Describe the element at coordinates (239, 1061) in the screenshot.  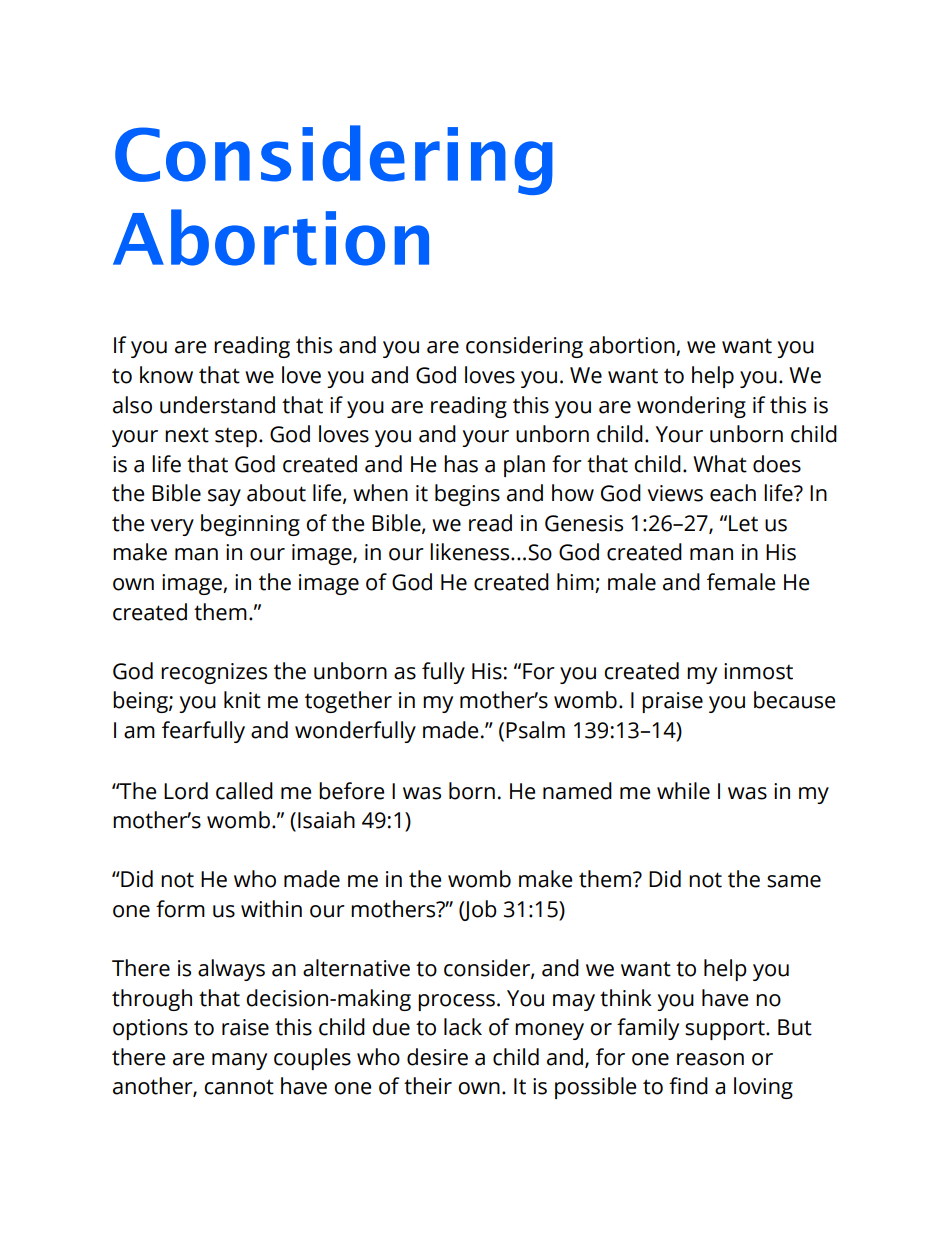
I see `many` at that location.
